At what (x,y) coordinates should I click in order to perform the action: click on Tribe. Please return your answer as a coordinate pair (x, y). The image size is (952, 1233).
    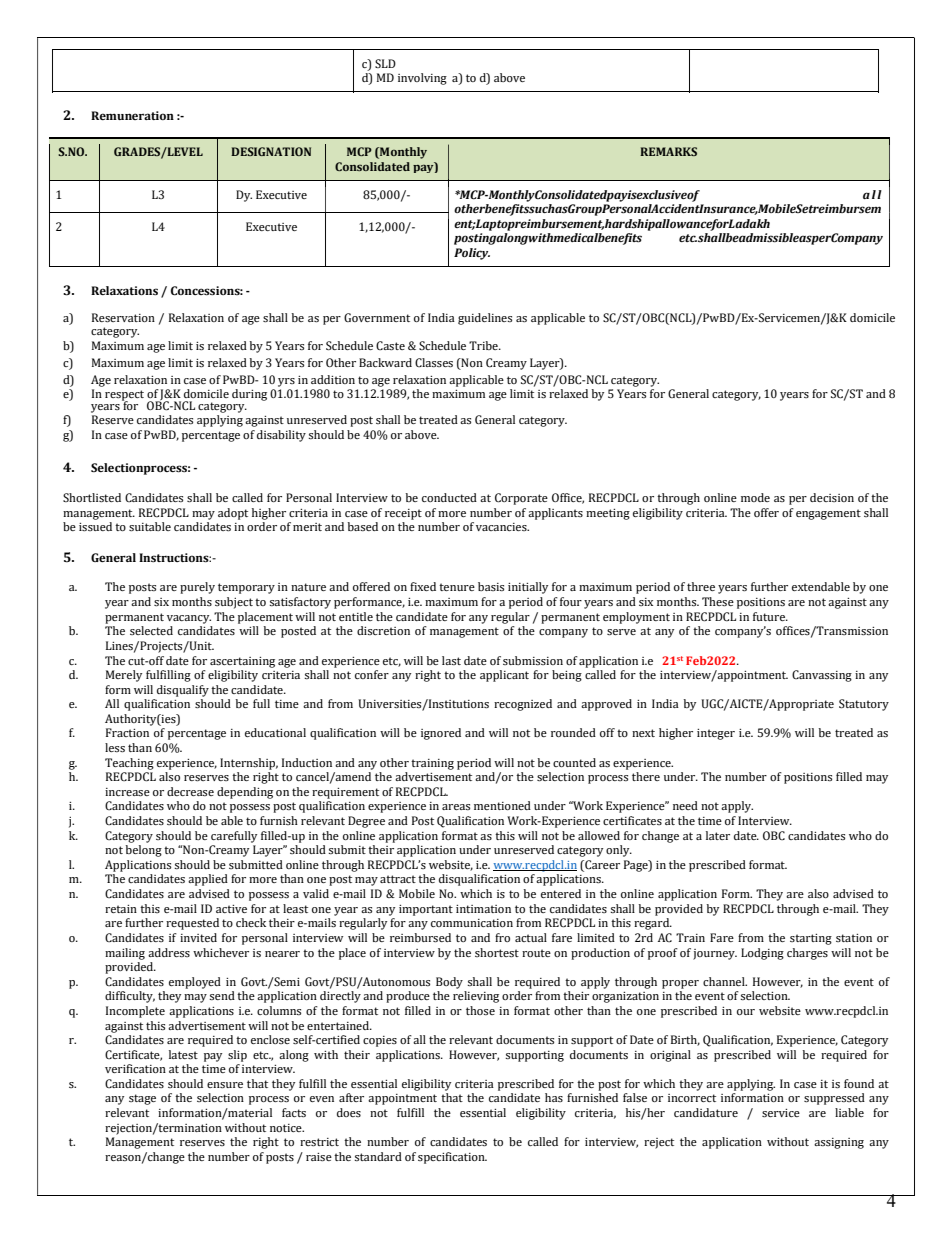
    Looking at the image, I should click on (484, 345).
